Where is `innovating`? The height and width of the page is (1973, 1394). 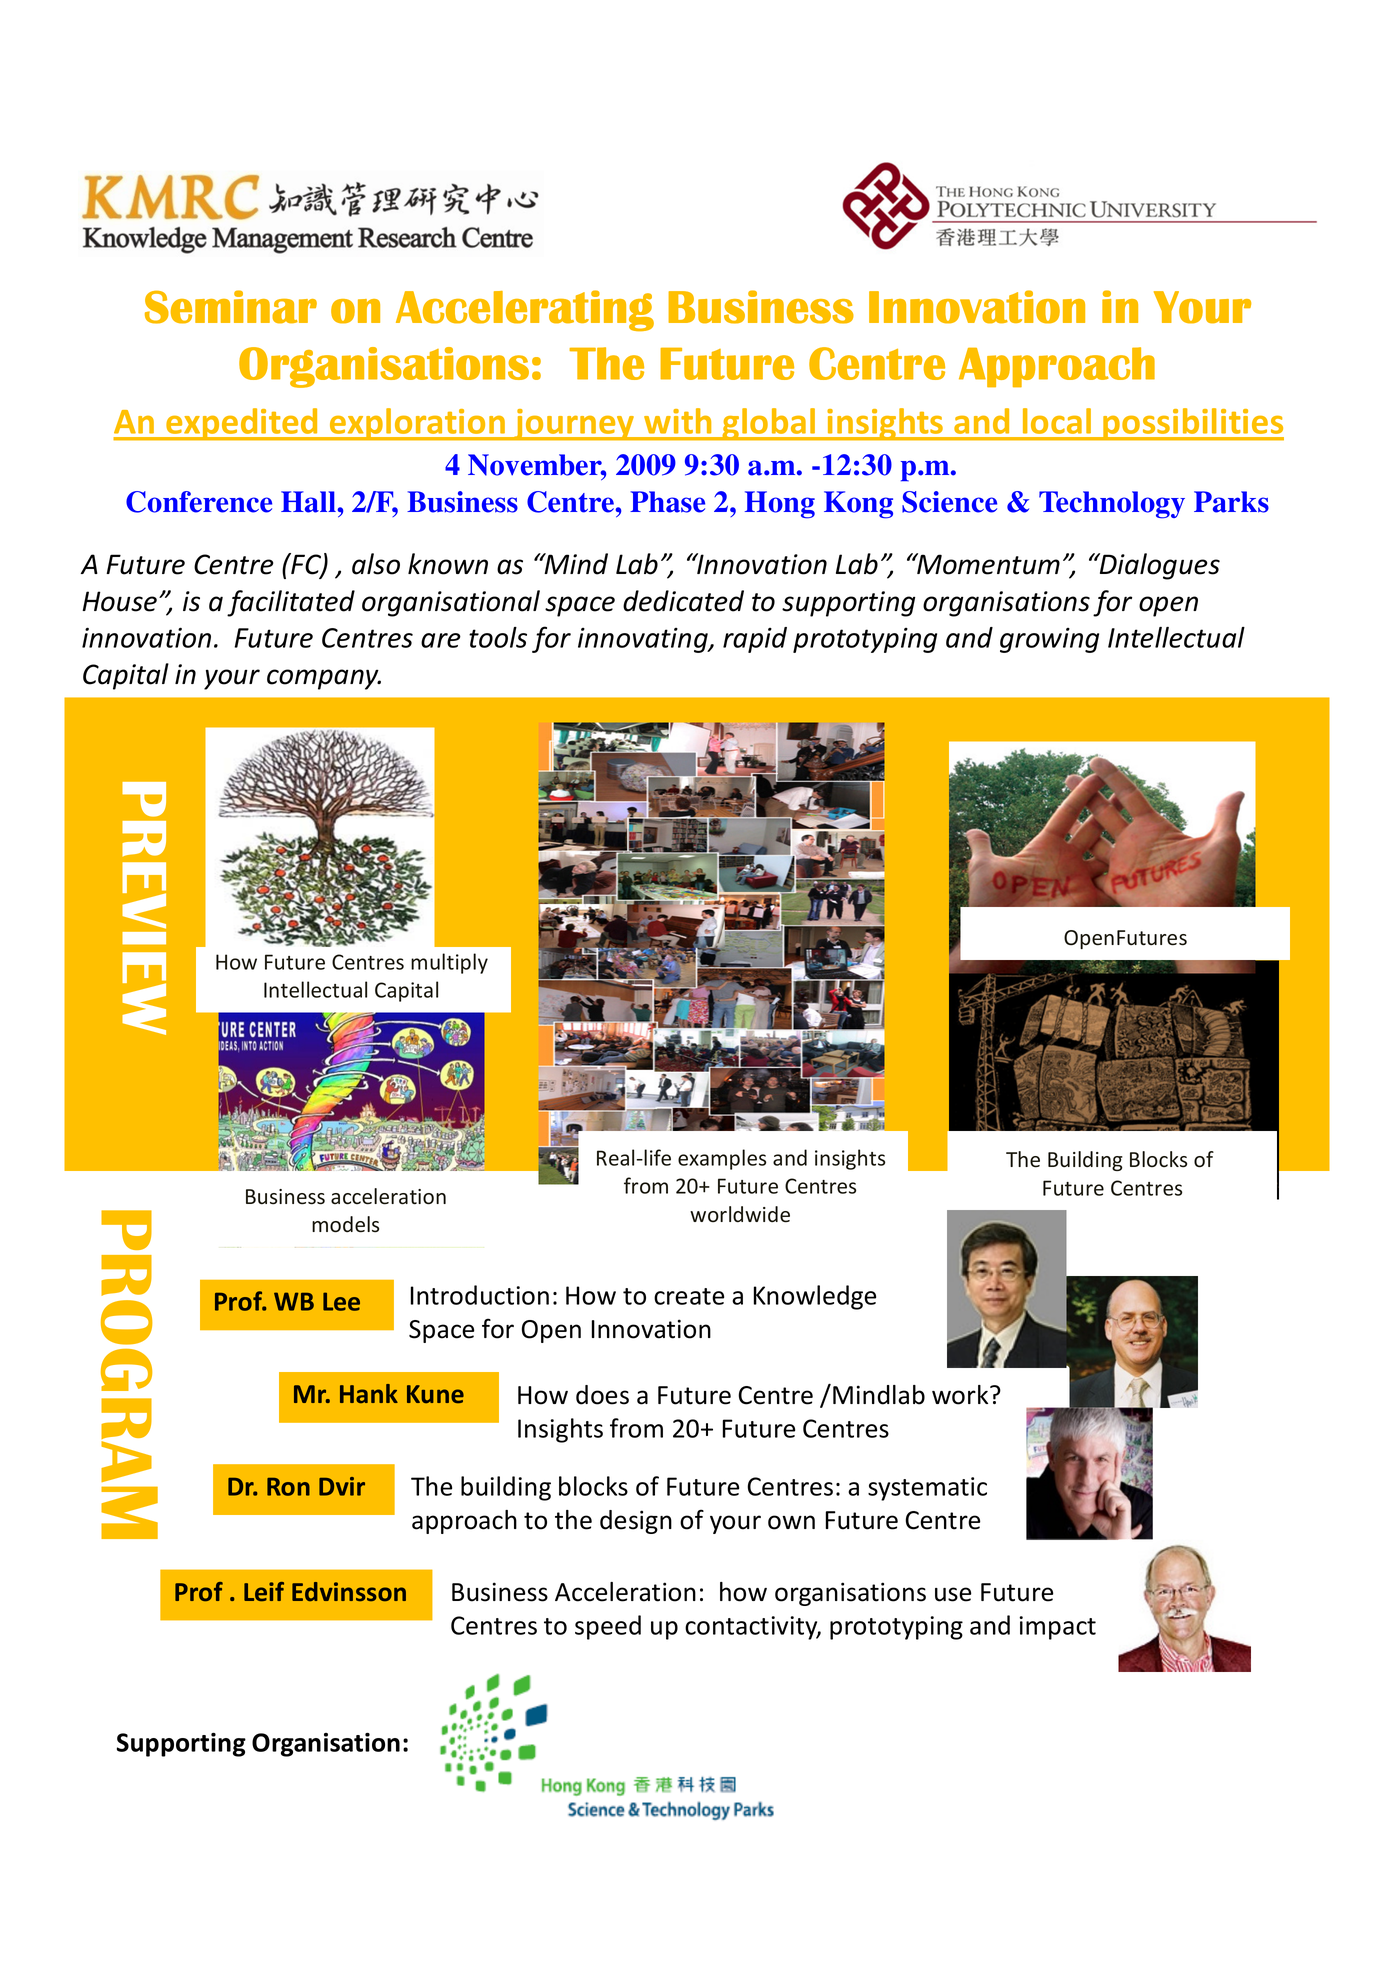 innovating is located at coordinates (644, 640).
